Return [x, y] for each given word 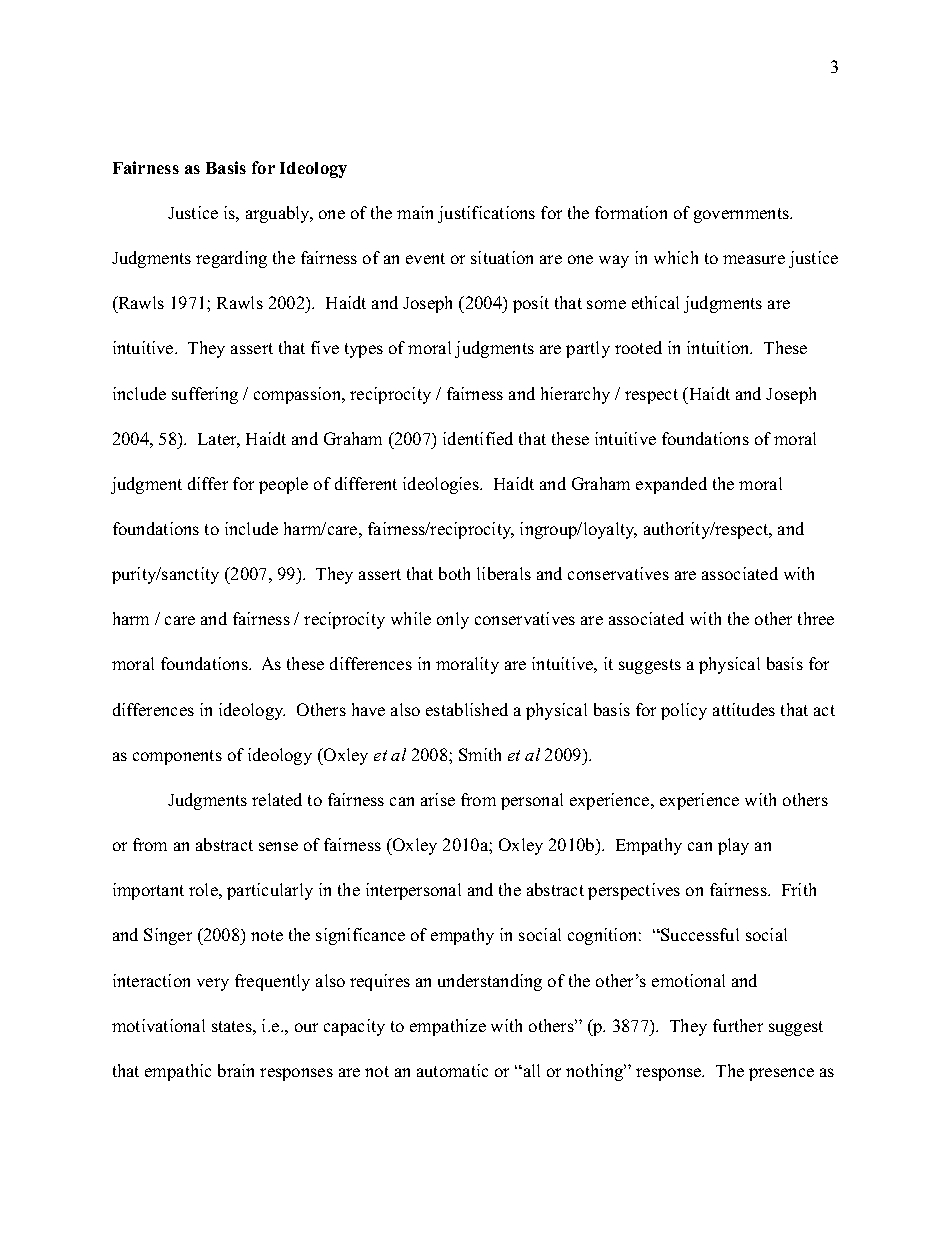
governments [742, 215]
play [733, 846]
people [283, 485]
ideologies [442, 485]
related [277, 799]
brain [236, 1070]
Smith [480, 754]
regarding [231, 259]
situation [502, 257]
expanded [671, 485]
